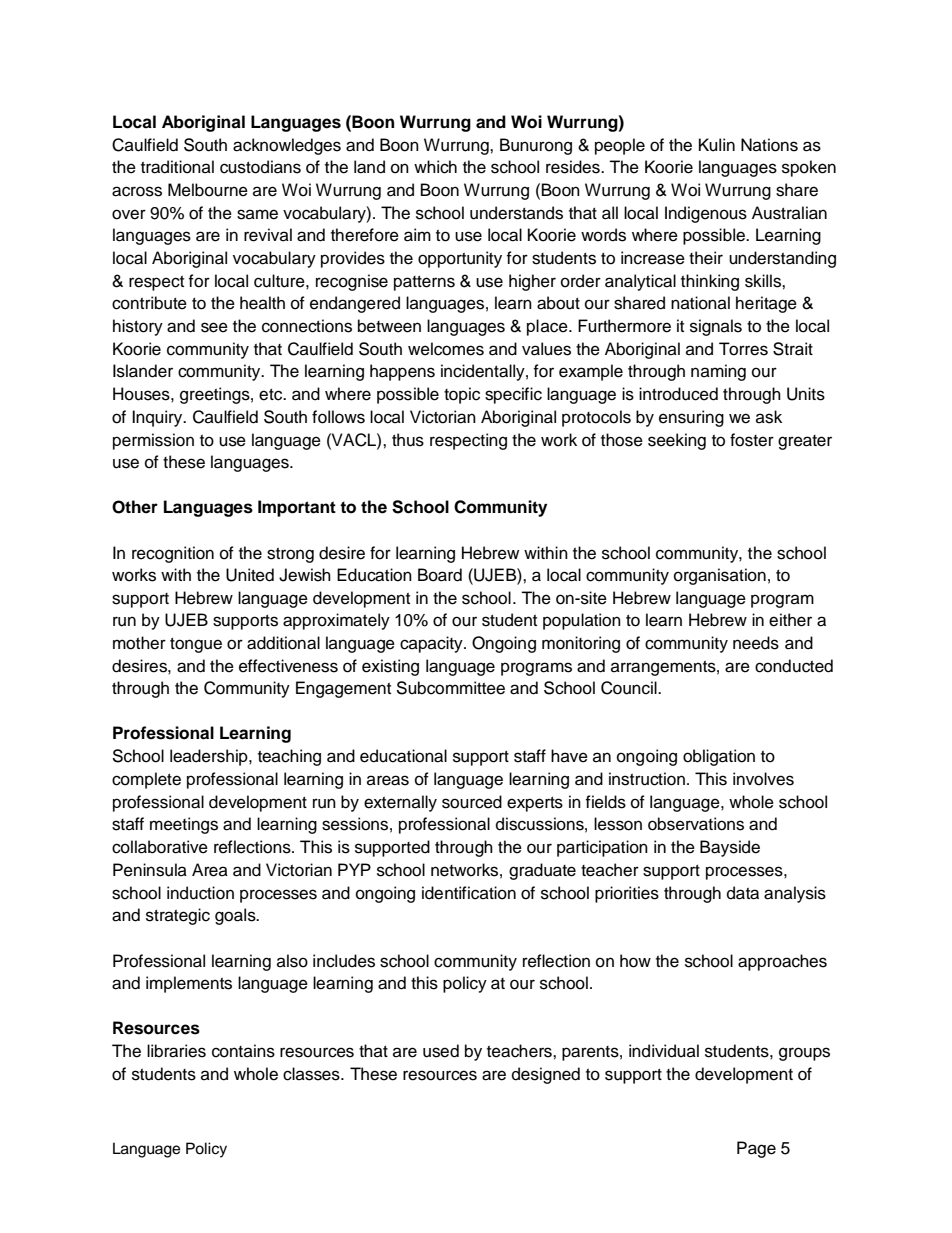  I want to click on contains, so click(243, 1051).
